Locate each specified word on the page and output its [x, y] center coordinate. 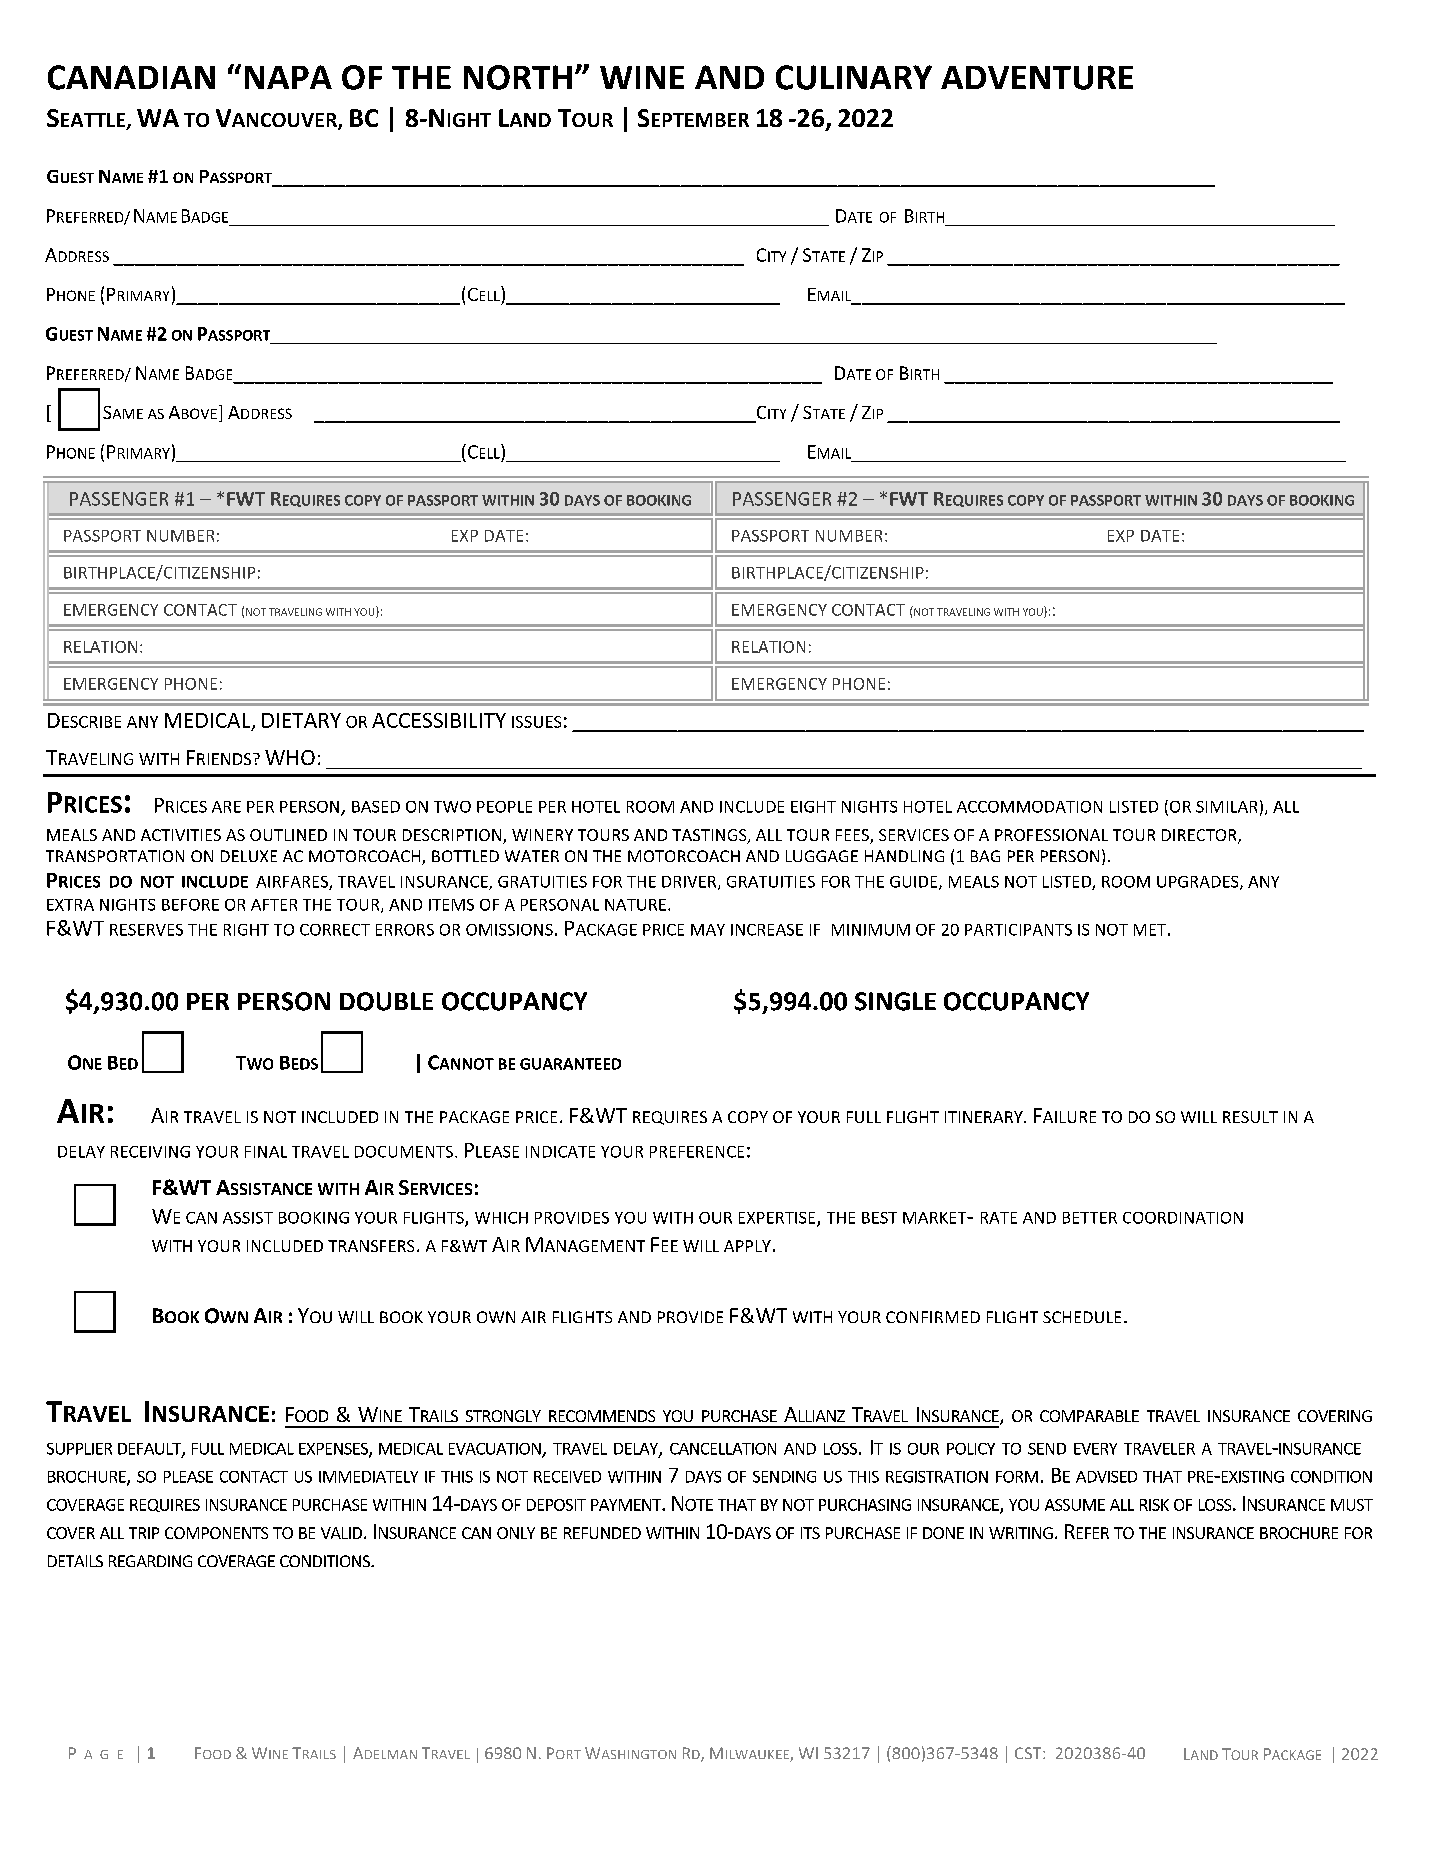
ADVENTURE [1037, 77]
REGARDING [150, 1561]
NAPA [288, 77]
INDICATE [560, 1152]
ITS [810, 1533]
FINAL [266, 1152]
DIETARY [301, 720]
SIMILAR [1226, 807]
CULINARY [854, 77]
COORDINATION [1183, 1218]
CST [1029, 1753]
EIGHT [813, 807]
